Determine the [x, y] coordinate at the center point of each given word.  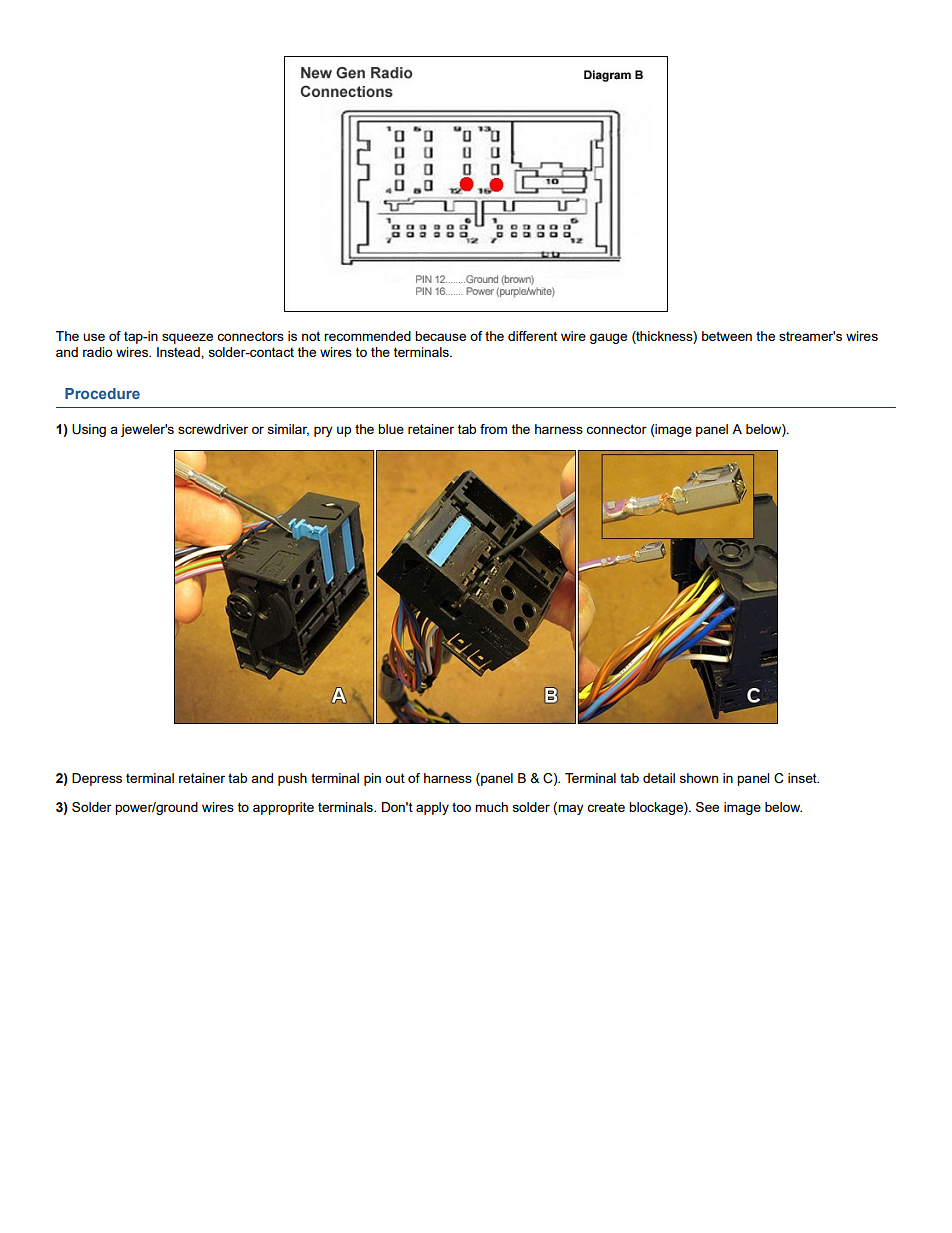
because [440, 336]
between [727, 336]
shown [699, 778]
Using [89, 430]
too [461, 807]
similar [288, 430]
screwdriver [213, 429]
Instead [179, 352]
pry [323, 431]
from [493, 429]
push [292, 779]
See [707, 807]
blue [391, 429]
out [395, 778]
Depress [97, 779]
